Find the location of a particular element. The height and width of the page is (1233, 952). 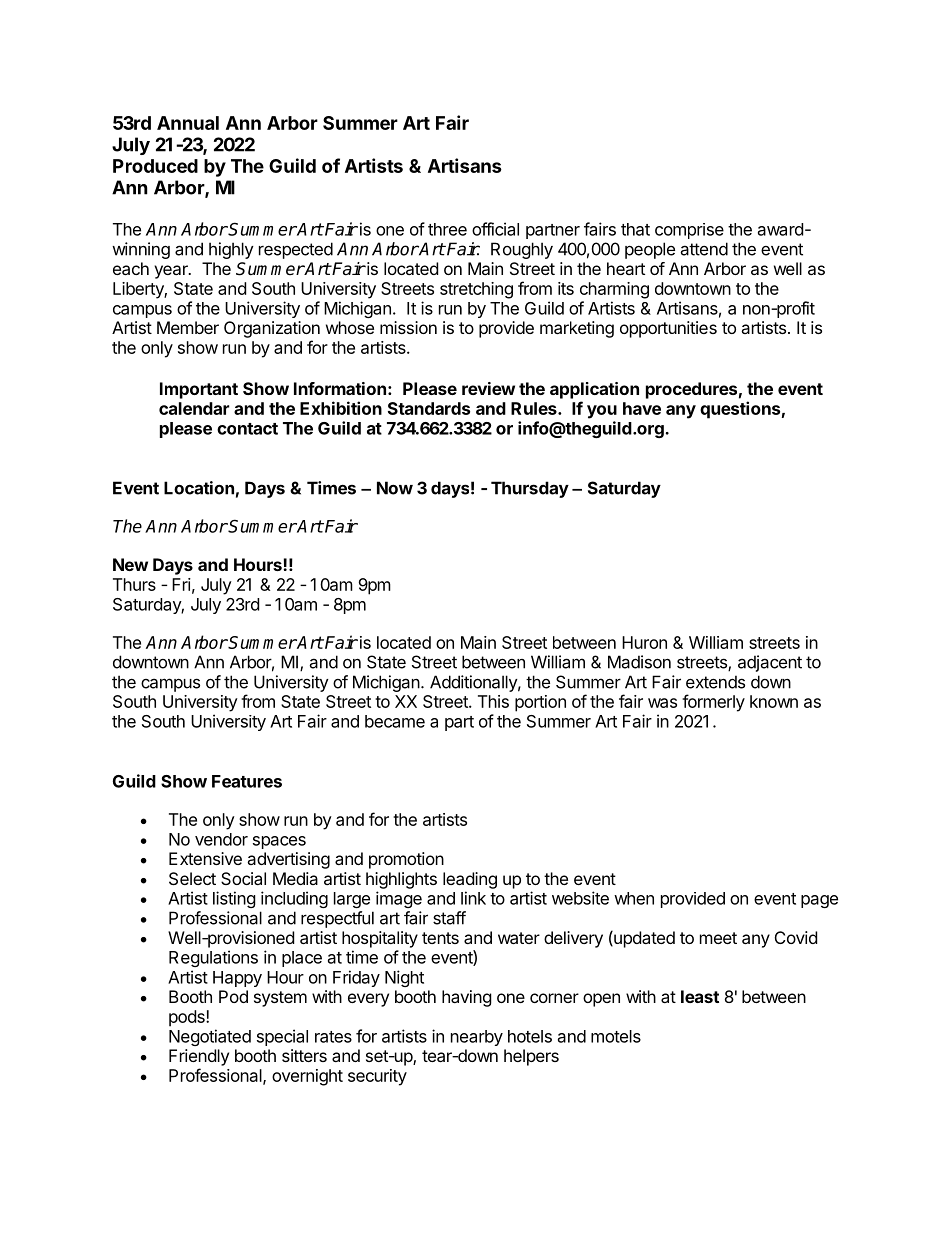

Features is located at coordinates (247, 781).
